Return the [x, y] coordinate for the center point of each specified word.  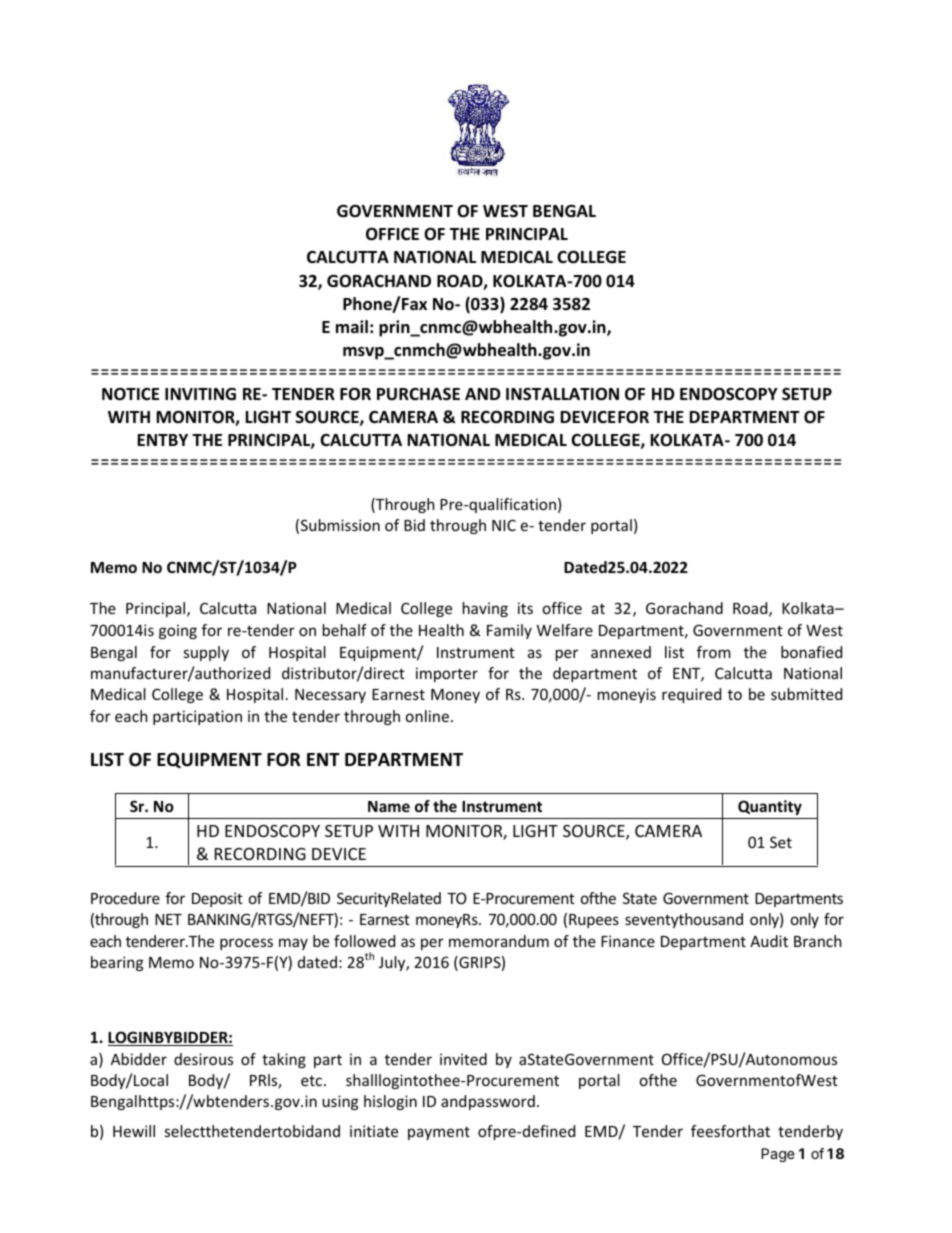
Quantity [770, 807]
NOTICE [130, 394]
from [714, 652]
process [246, 944]
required [691, 695]
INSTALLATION [562, 394]
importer [447, 674]
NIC [504, 525]
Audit [769, 941]
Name [389, 806]
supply [206, 653]
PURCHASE [418, 394]
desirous [203, 1059]
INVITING [200, 394]
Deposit [217, 899]
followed [364, 941]
